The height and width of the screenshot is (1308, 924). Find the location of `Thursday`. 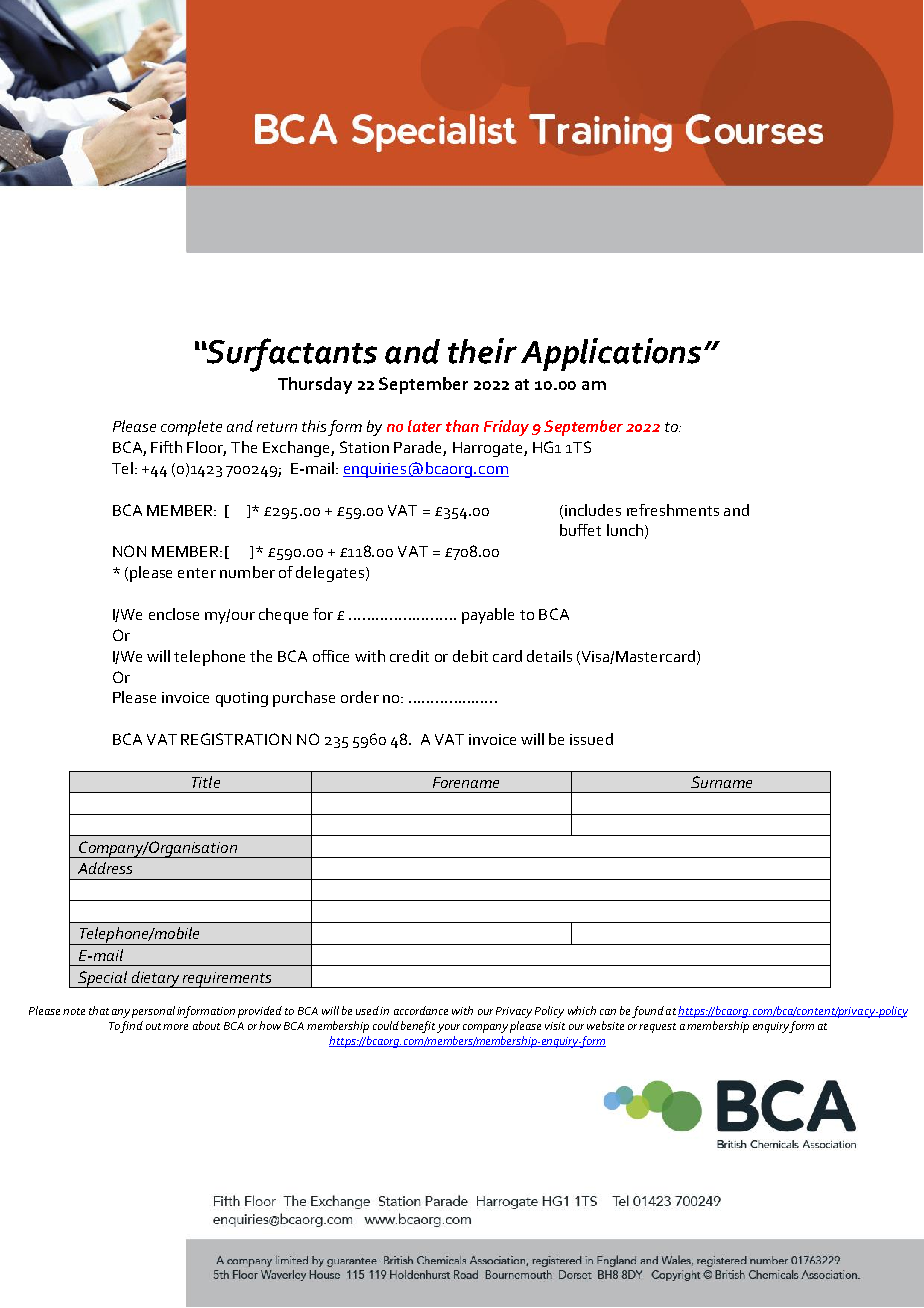

Thursday is located at coordinates (315, 385).
